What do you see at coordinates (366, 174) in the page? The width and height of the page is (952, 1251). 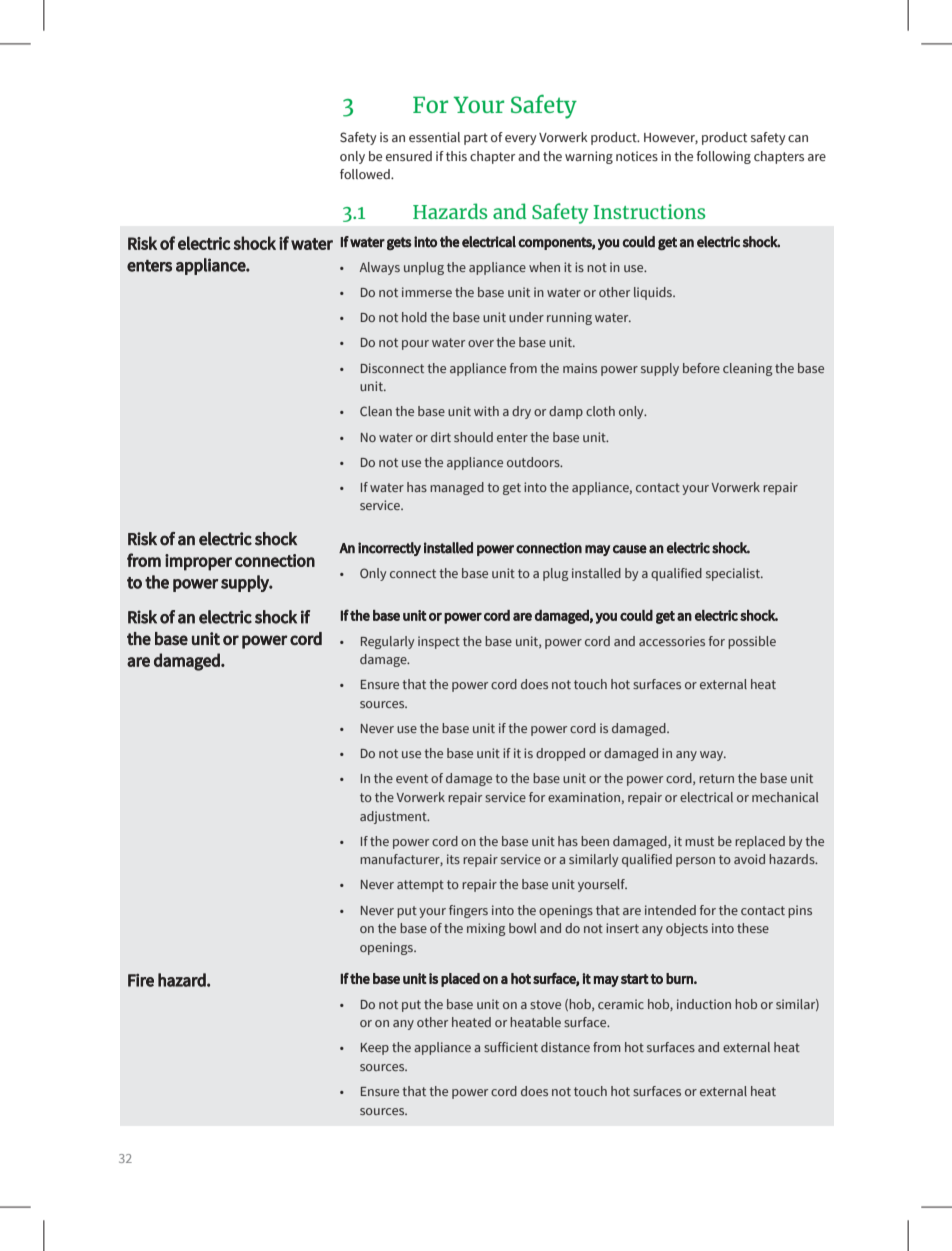 I see `followed` at bounding box center [366, 174].
